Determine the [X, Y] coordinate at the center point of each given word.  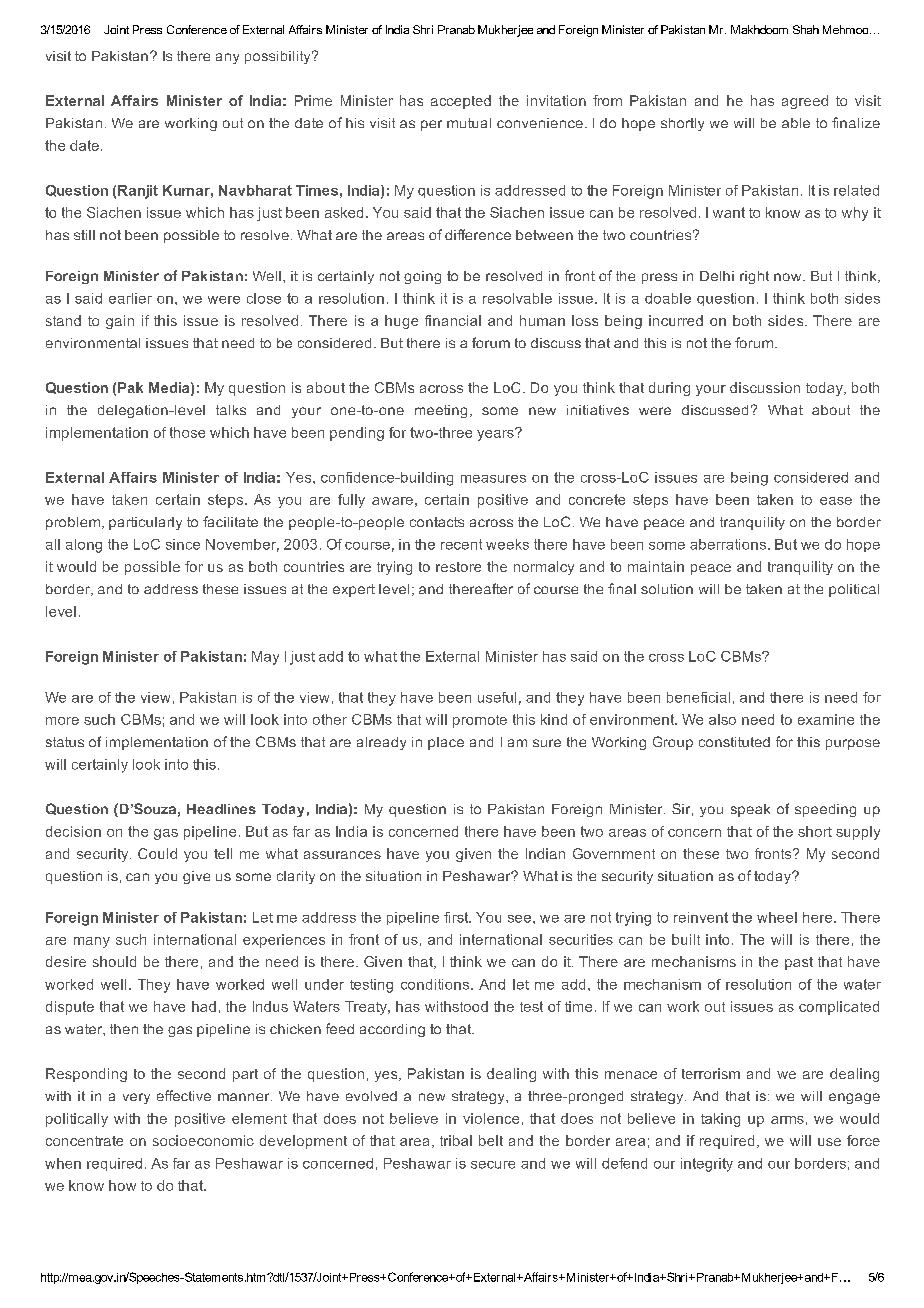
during [669, 389]
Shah [806, 29]
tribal [456, 1140]
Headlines [221, 809]
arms [787, 1120]
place [446, 743]
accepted [461, 102]
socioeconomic [203, 1140]
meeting [441, 411]
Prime [313, 100]
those [187, 432]
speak [750, 810]
